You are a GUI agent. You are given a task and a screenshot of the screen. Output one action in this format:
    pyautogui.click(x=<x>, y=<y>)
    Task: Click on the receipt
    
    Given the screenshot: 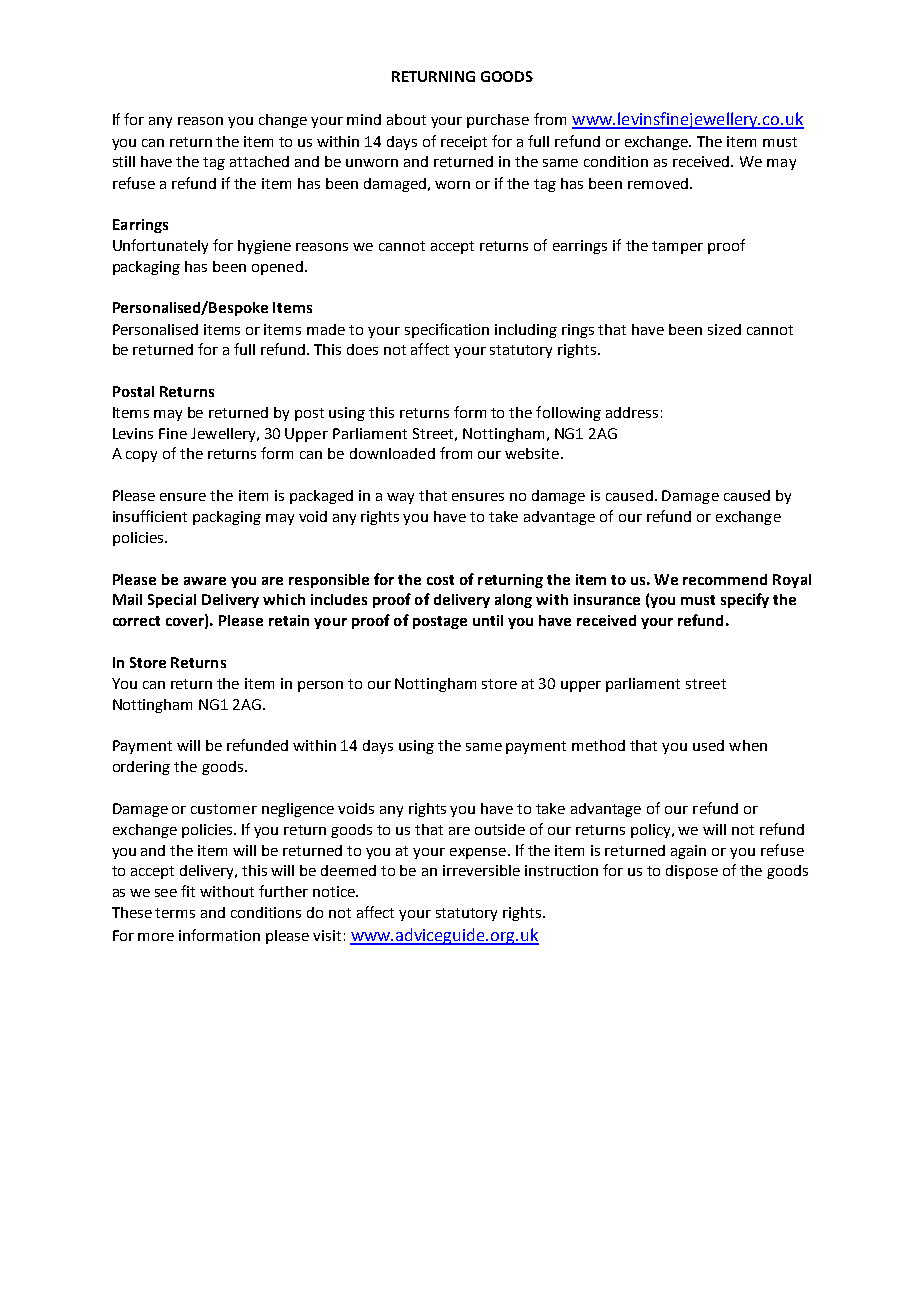 What is the action you would take?
    pyautogui.click(x=464, y=143)
